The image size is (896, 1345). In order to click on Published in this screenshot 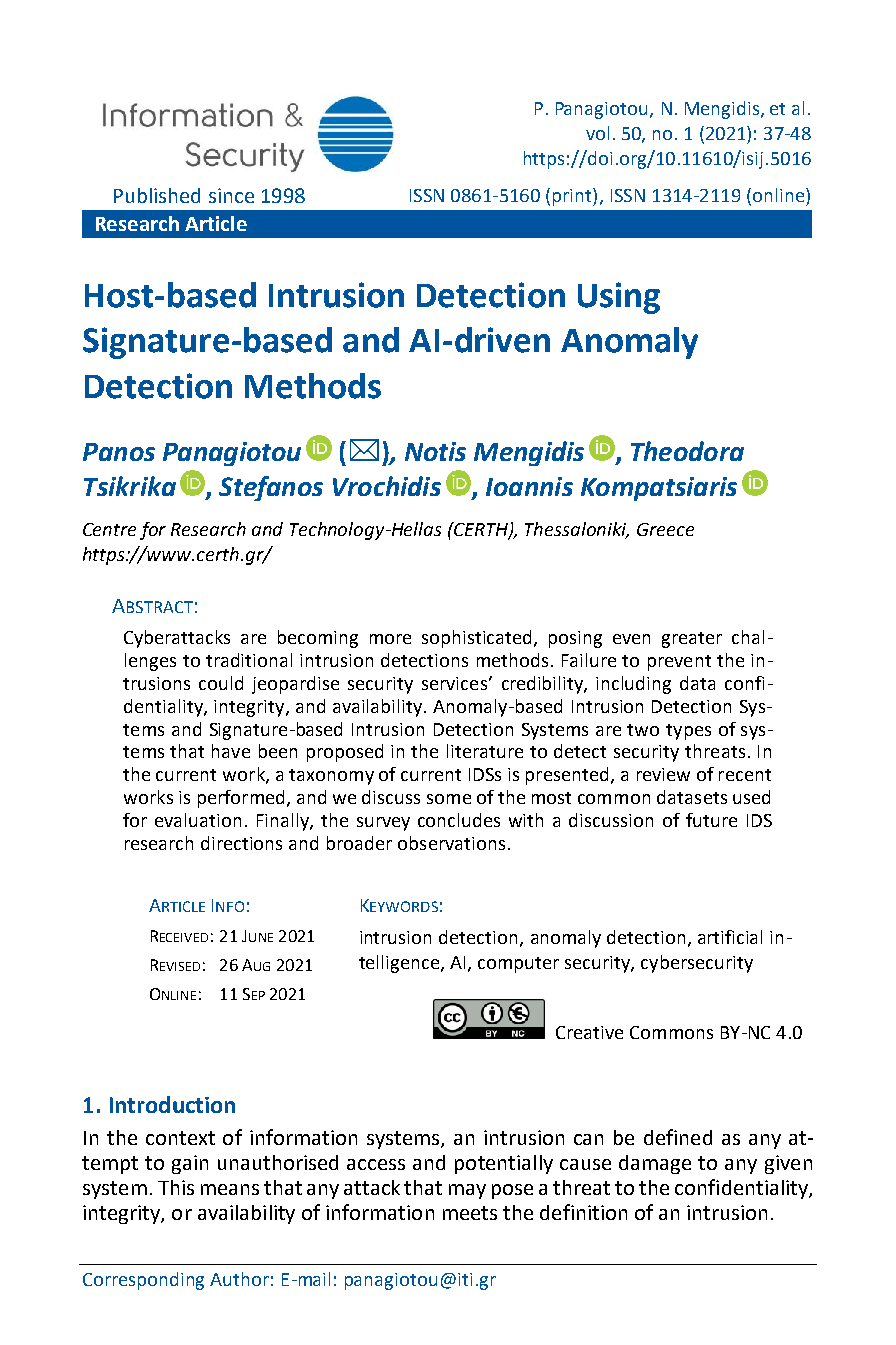, I will do `click(157, 195)`.
